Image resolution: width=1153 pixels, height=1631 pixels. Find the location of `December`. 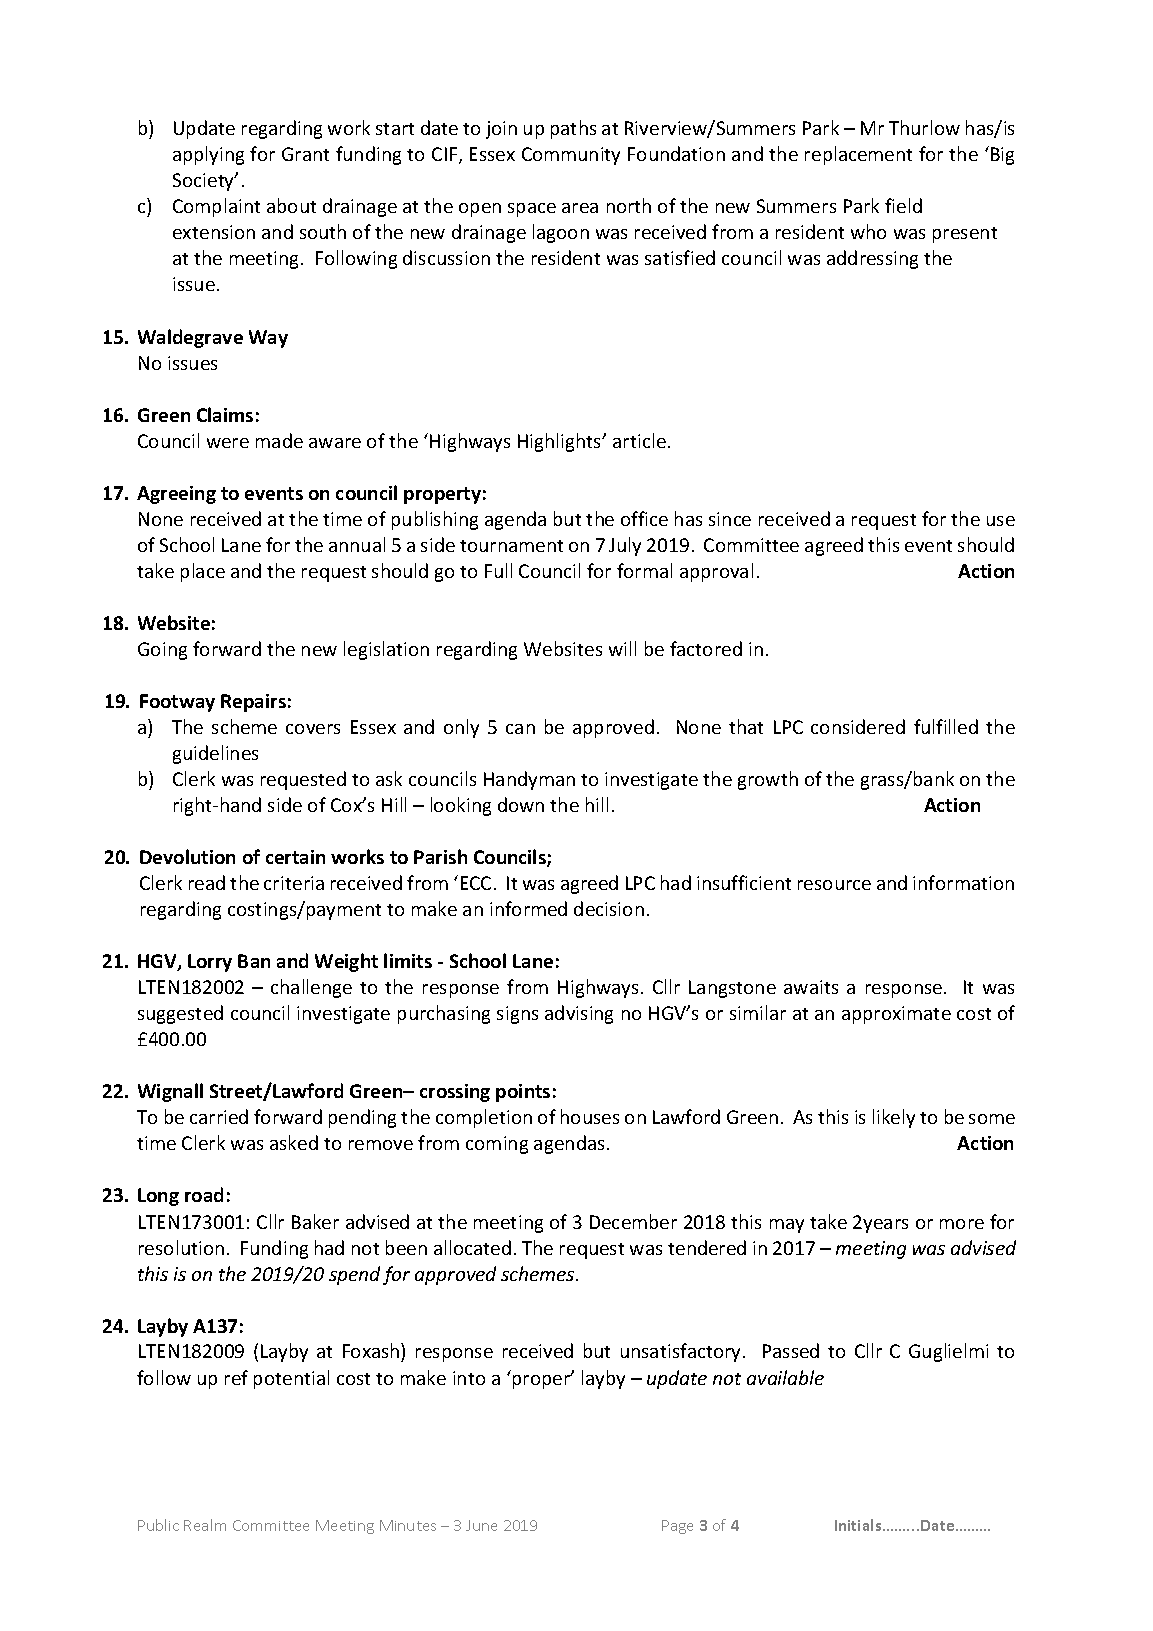

December is located at coordinates (633, 1221).
